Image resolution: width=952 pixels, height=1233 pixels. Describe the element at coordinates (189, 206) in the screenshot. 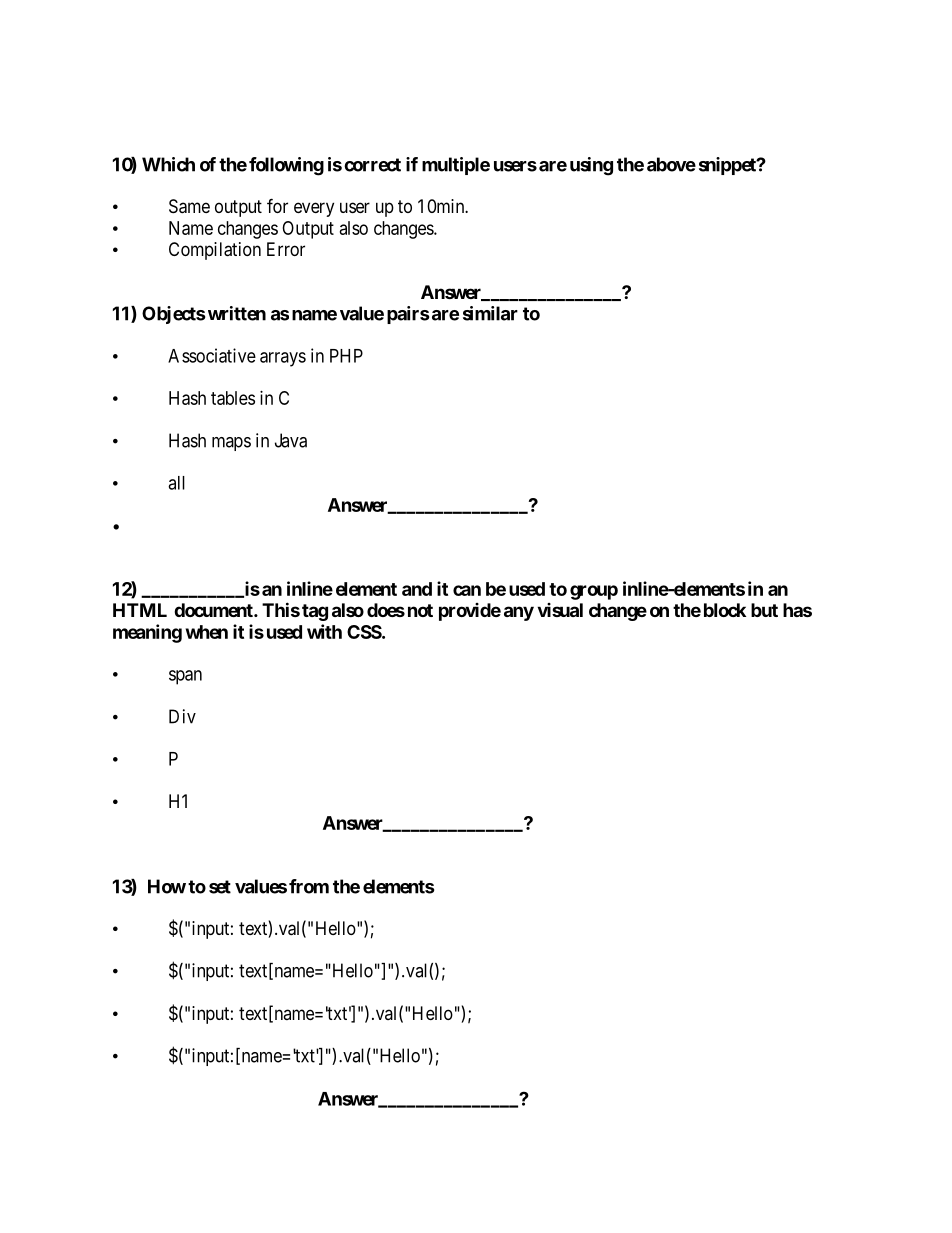

I see `Same` at that location.
